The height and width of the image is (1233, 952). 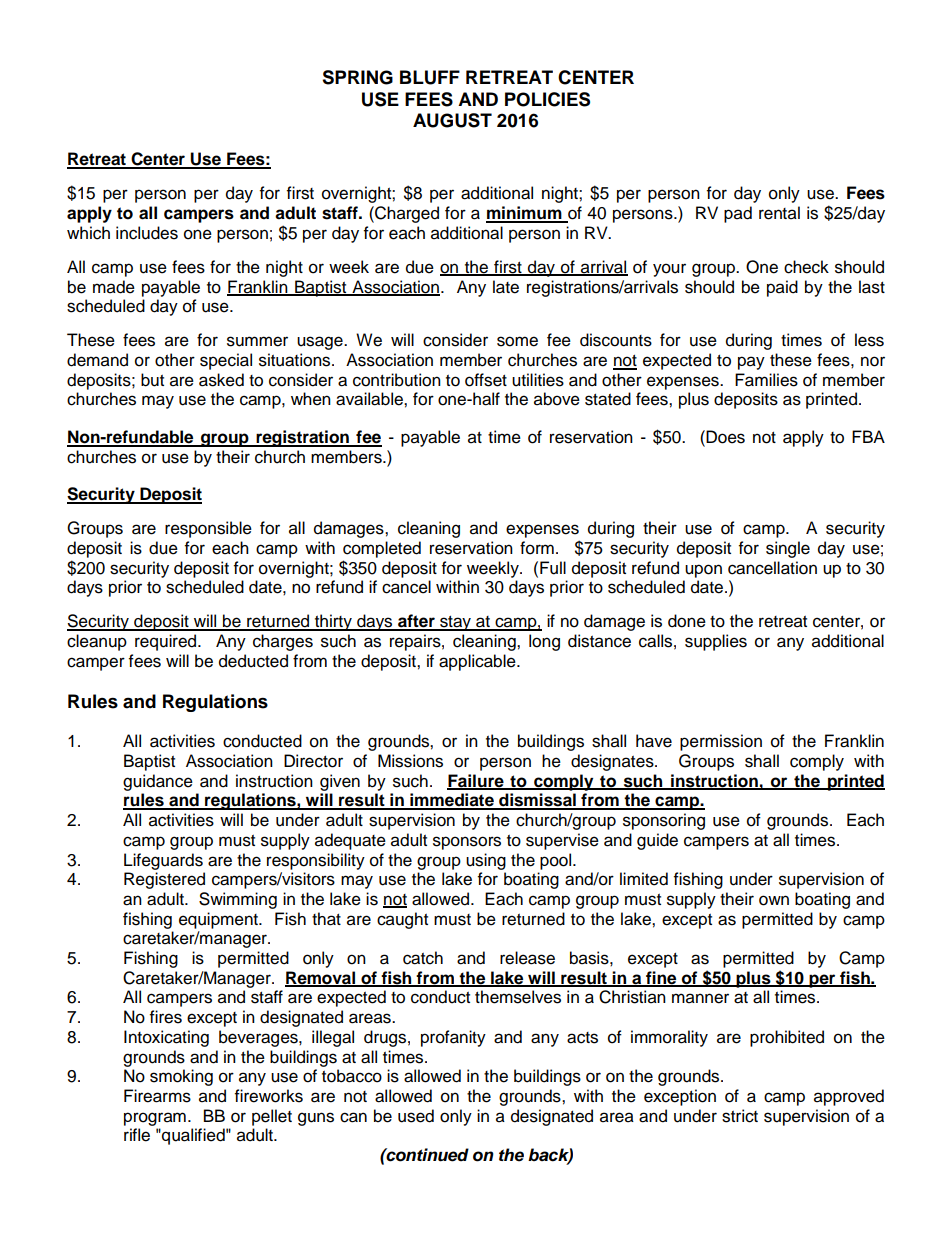 What do you see at coordinates (97, 642) in the image?
I see `cleanup` at bounding box center [97, 642].
